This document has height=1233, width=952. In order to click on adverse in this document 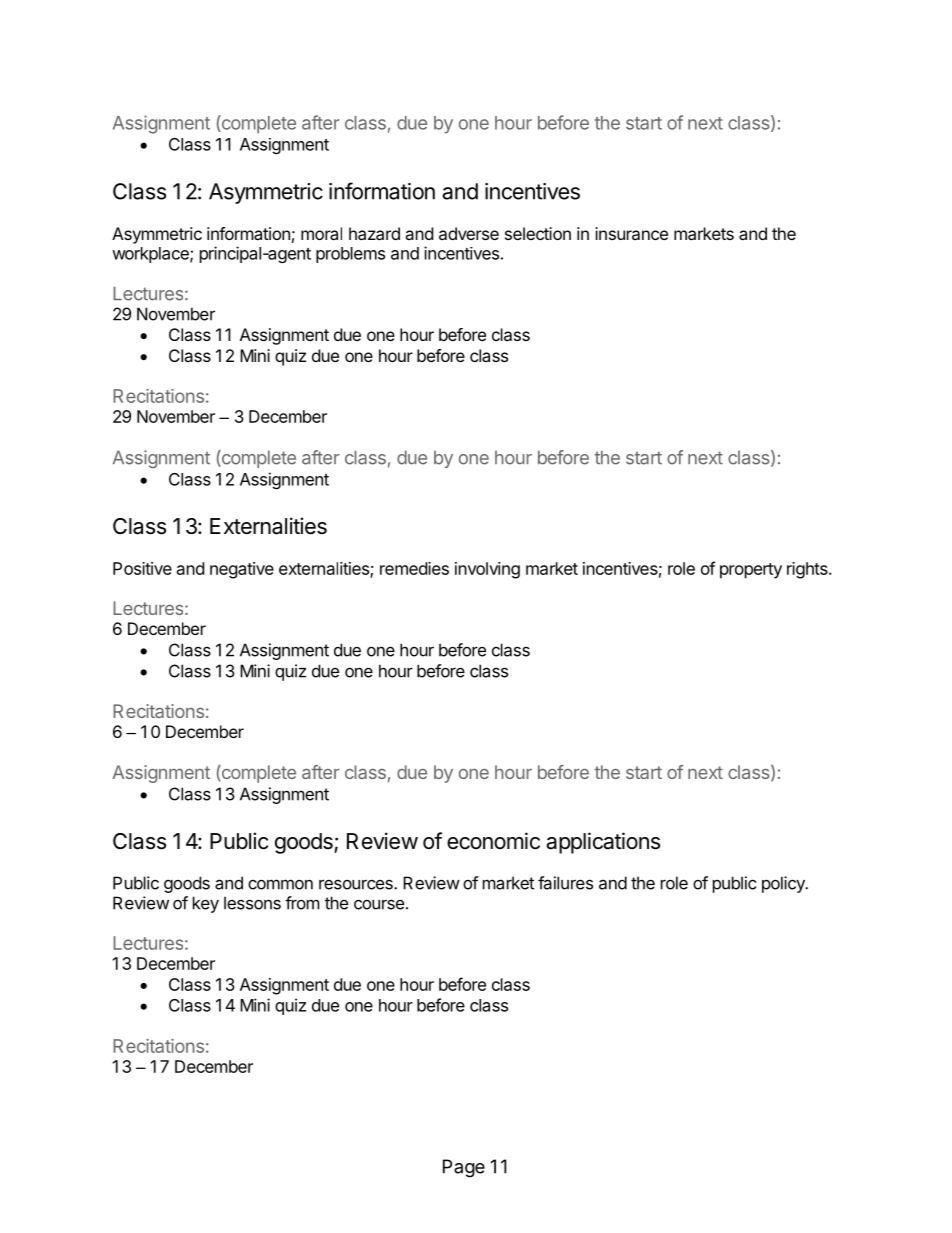, I will do `click(469, 233)`.
